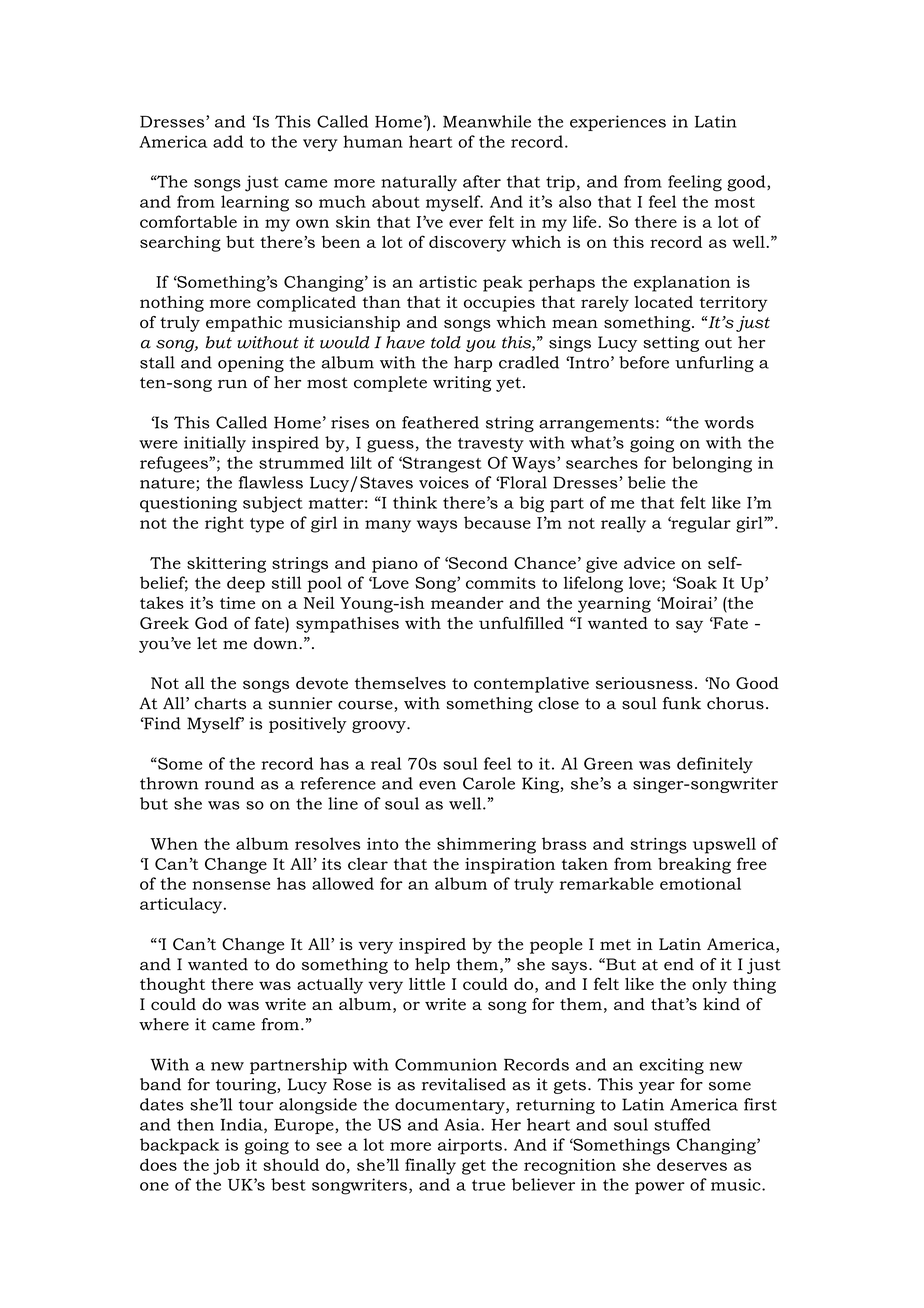  I want to click on after, so click(482, 181).
